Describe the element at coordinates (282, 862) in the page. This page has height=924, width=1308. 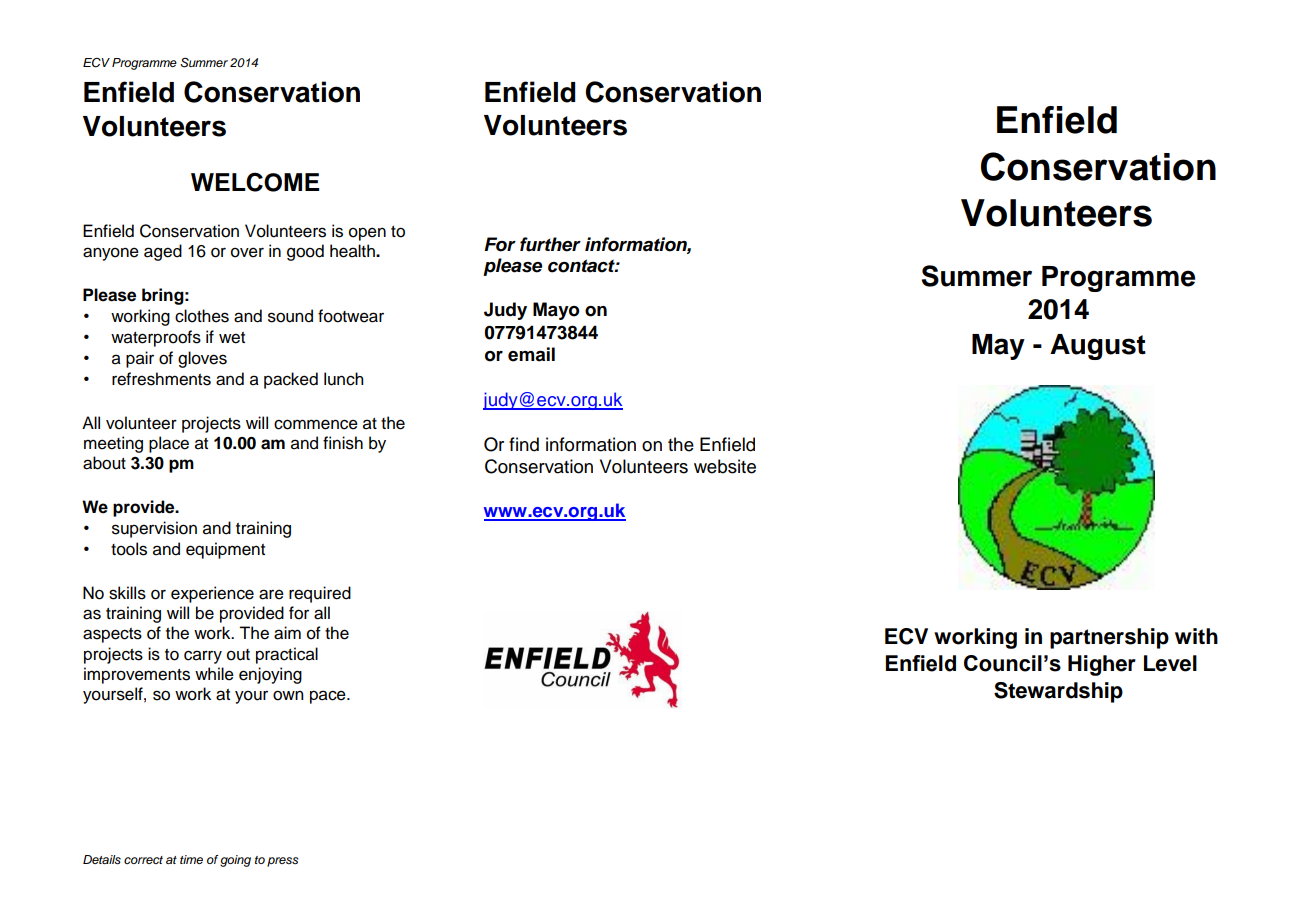
I see `press` at that location.
